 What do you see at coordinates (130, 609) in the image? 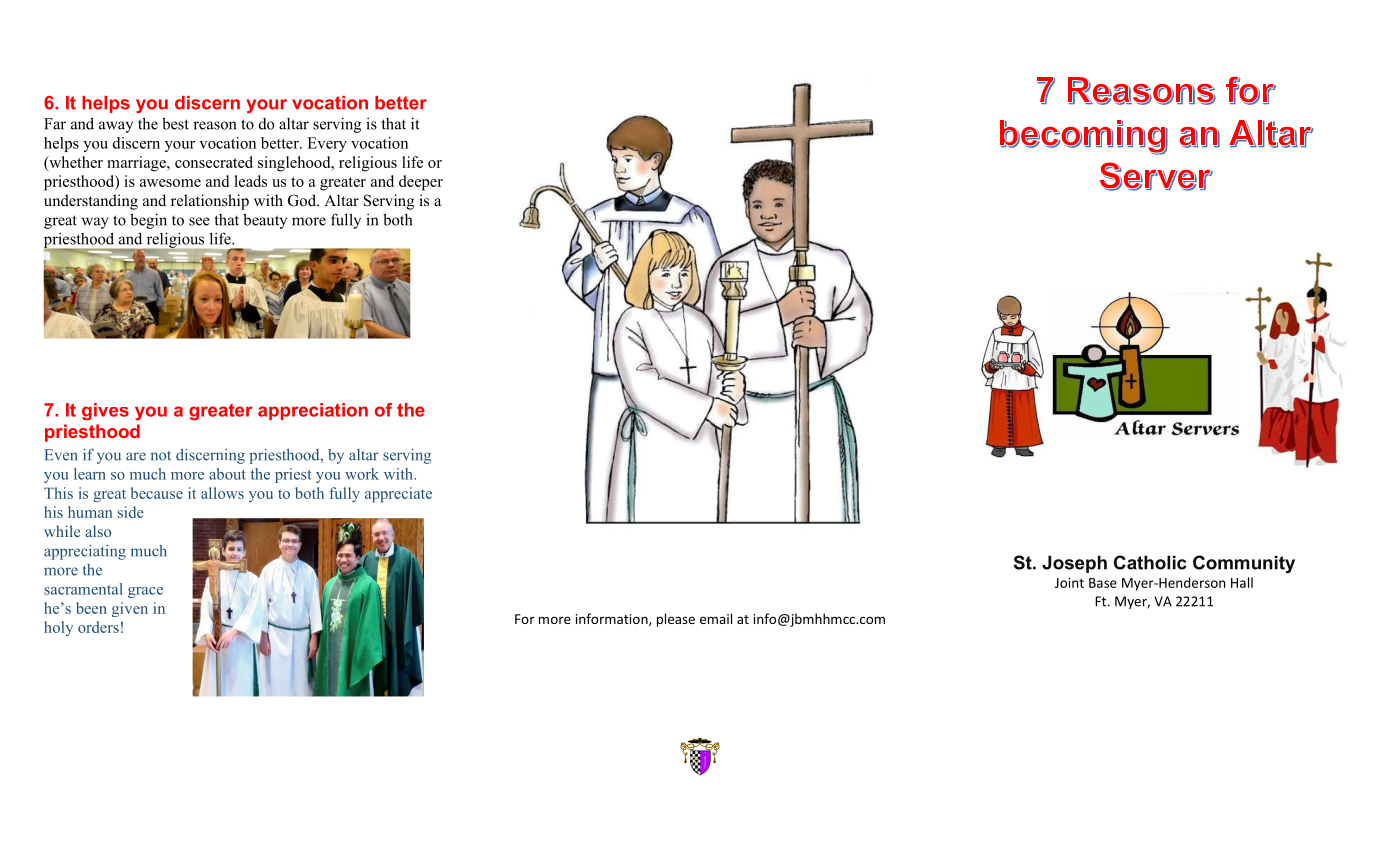
I see `given` at bounding box center [130, 609].
